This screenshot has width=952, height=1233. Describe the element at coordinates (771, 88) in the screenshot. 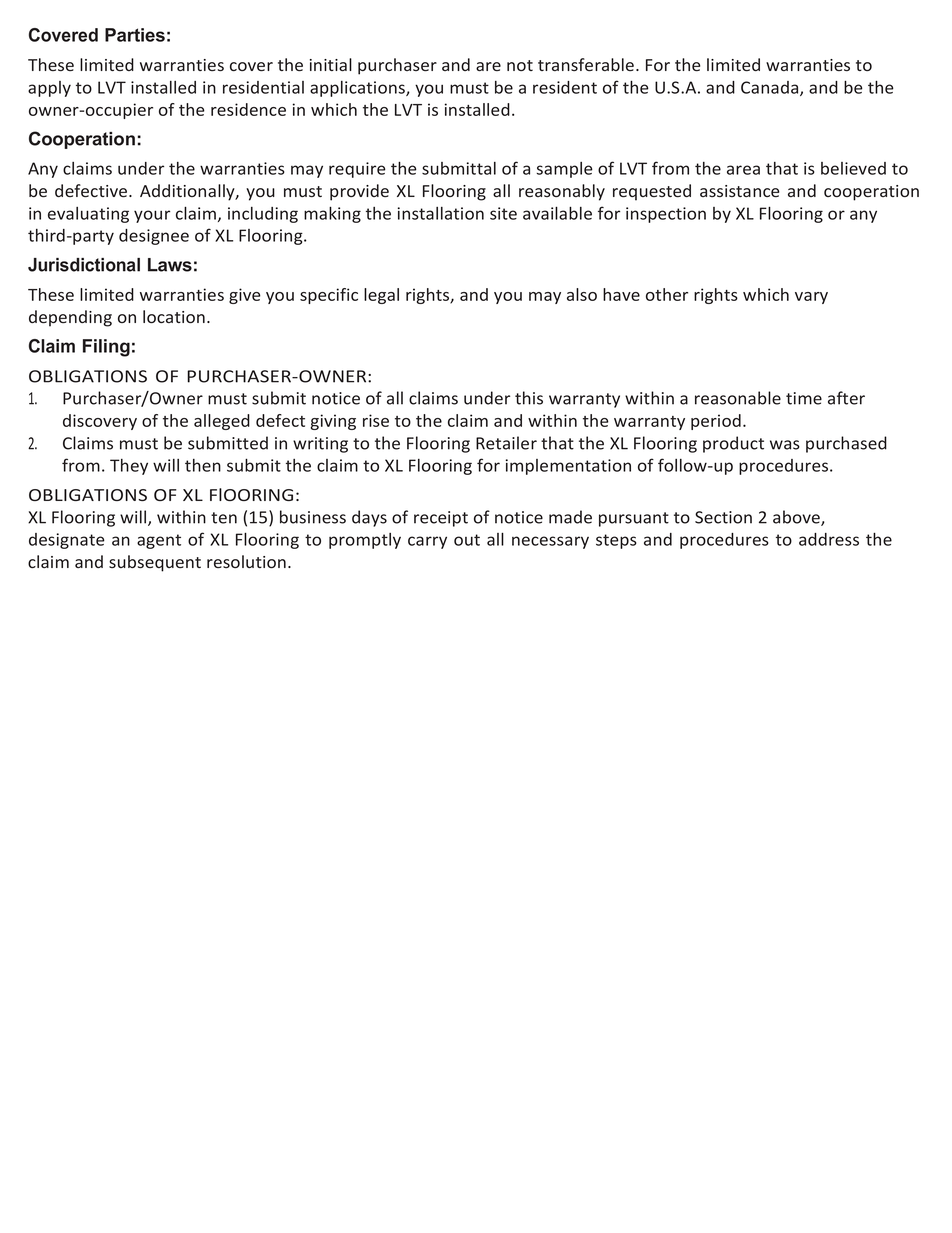

I see `Canada` at that location.
